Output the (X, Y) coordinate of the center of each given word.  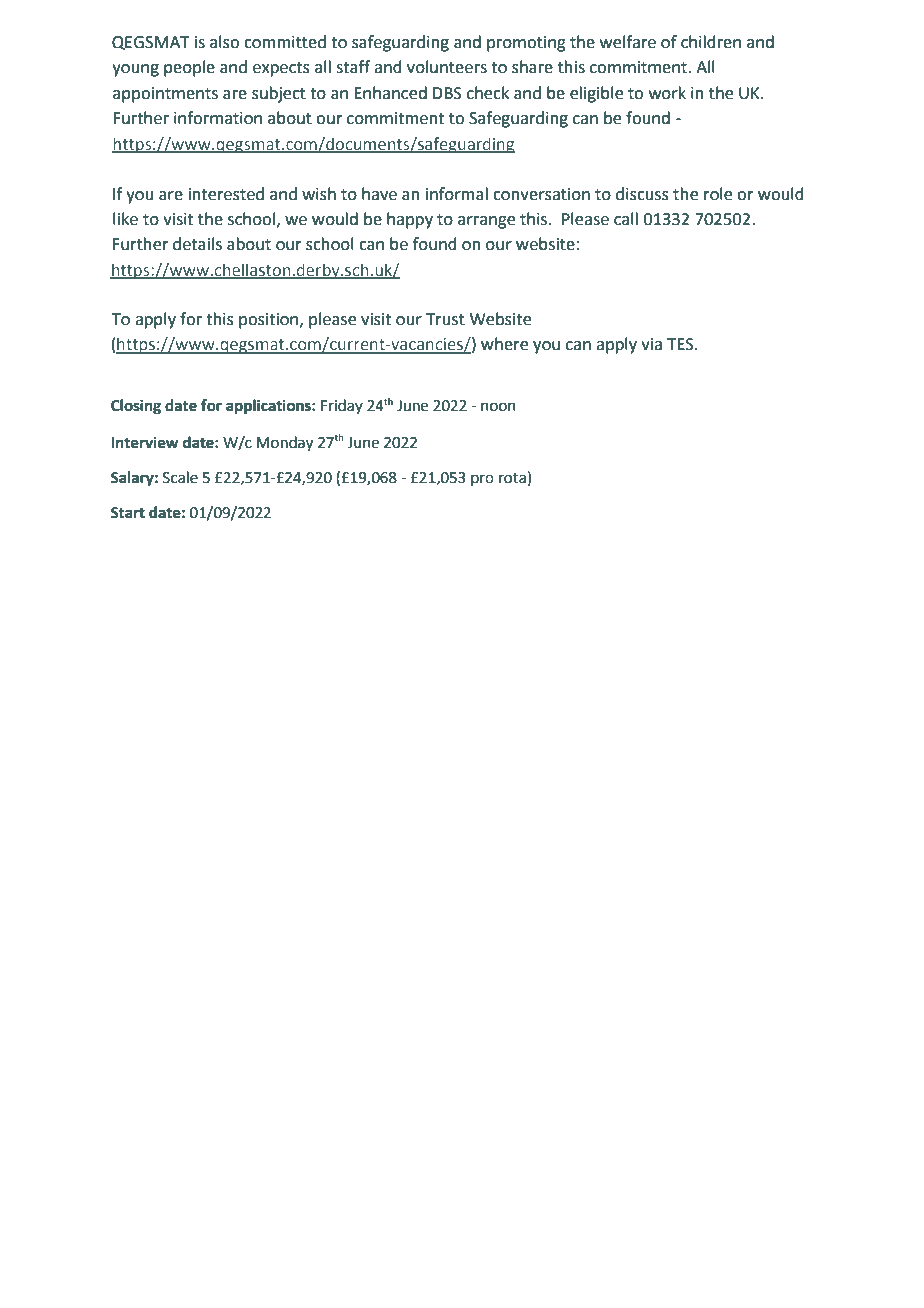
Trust (445, 319)
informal (457, 194)
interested (226, 194)
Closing (136, 407)
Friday (342, 406)
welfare (628, 42)
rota (512, 478)
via (651, 344)
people (189, 68)
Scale (180, 477)
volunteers (447, 67)
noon (498, 407)
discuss (642, 194)
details (197, 244)
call (626, 219)
